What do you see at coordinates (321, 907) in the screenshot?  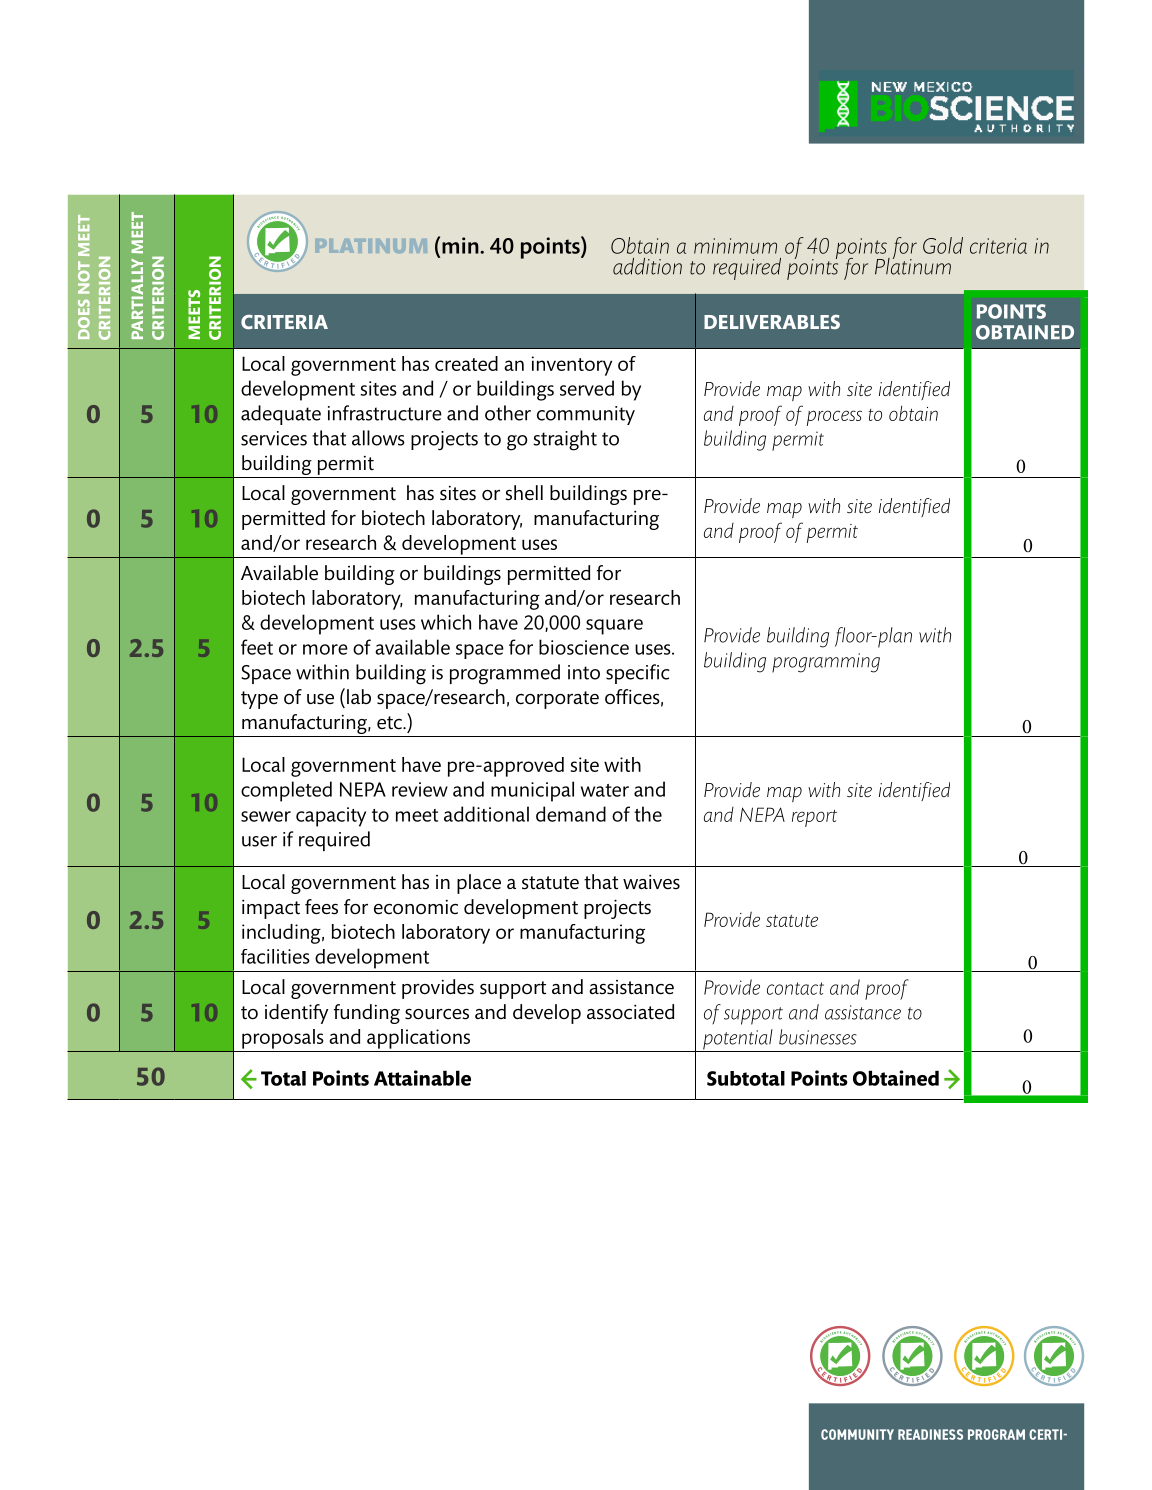 I see `fees` at bounding box center [321, 907].
